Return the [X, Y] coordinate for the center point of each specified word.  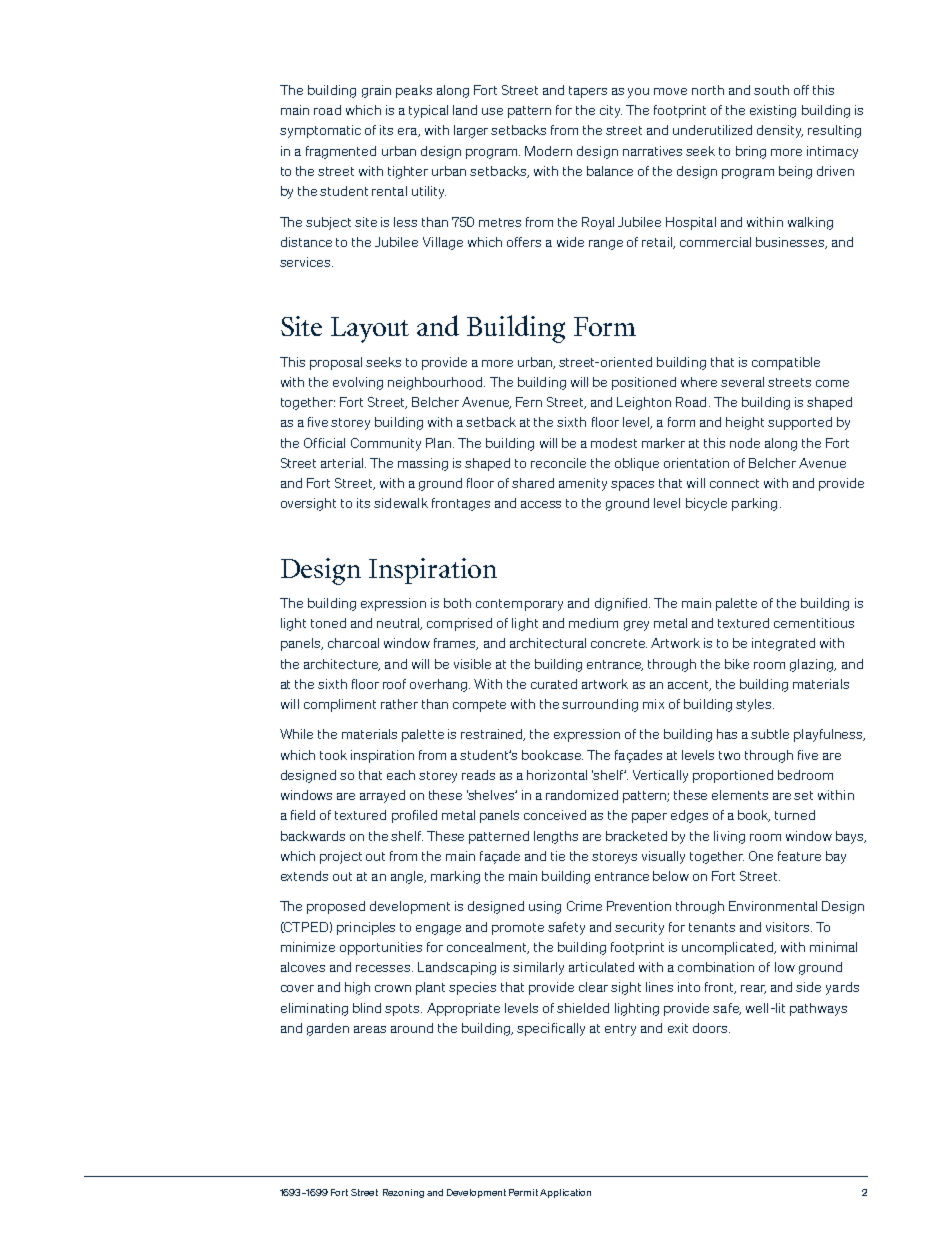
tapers [588, 92]
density [780, 131]
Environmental [773, 906]
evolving [358, 383]
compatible [786, 363]
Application [565, 1193]
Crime [584, 906]
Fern [529, 402]
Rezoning [403, 1193]
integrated [783, 644]
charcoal [353, 643]
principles [366, 928]
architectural [548, 643]
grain [376, 91]
